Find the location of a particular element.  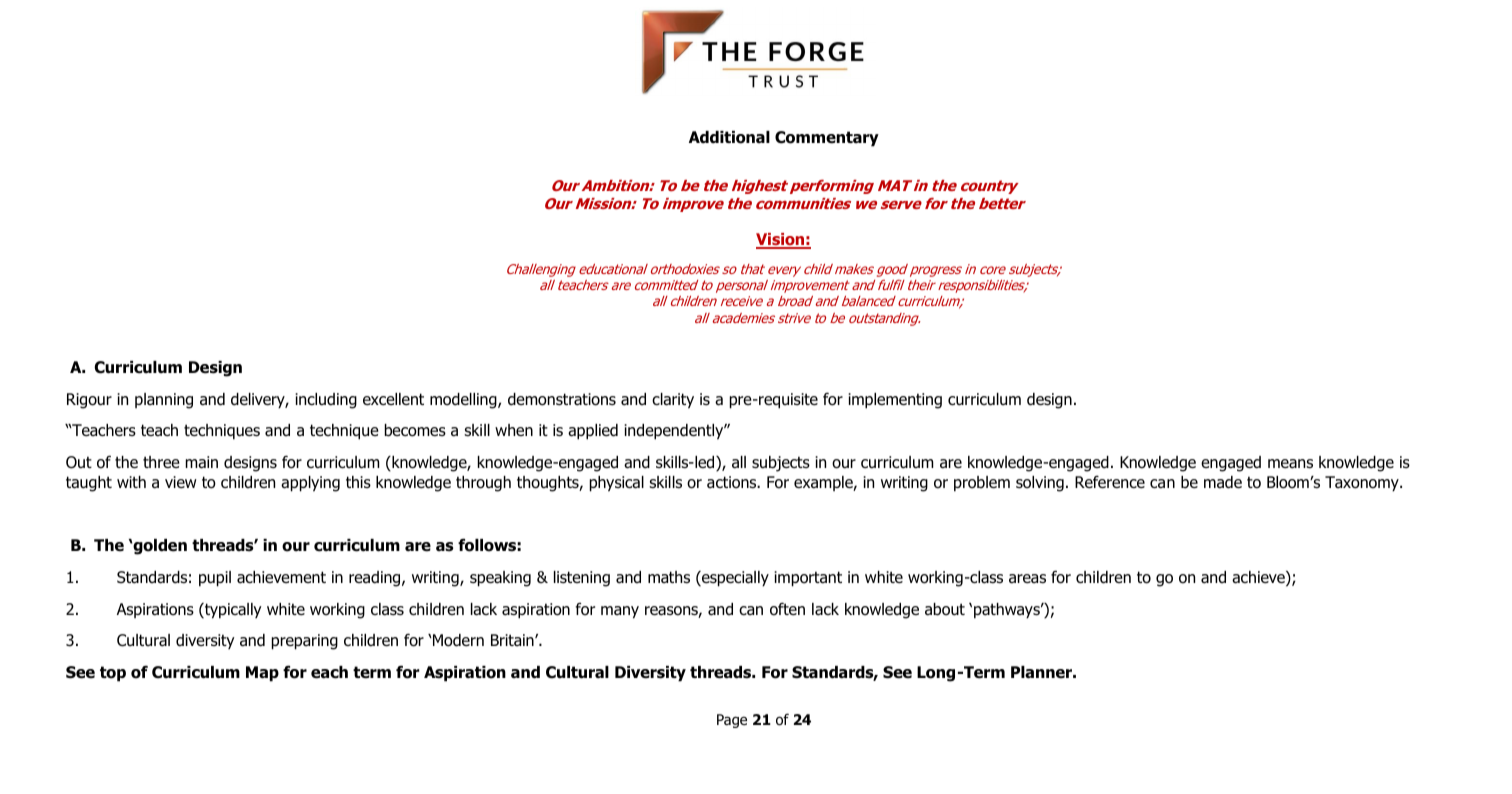

Reference is located at coordinates (1110, 481).
